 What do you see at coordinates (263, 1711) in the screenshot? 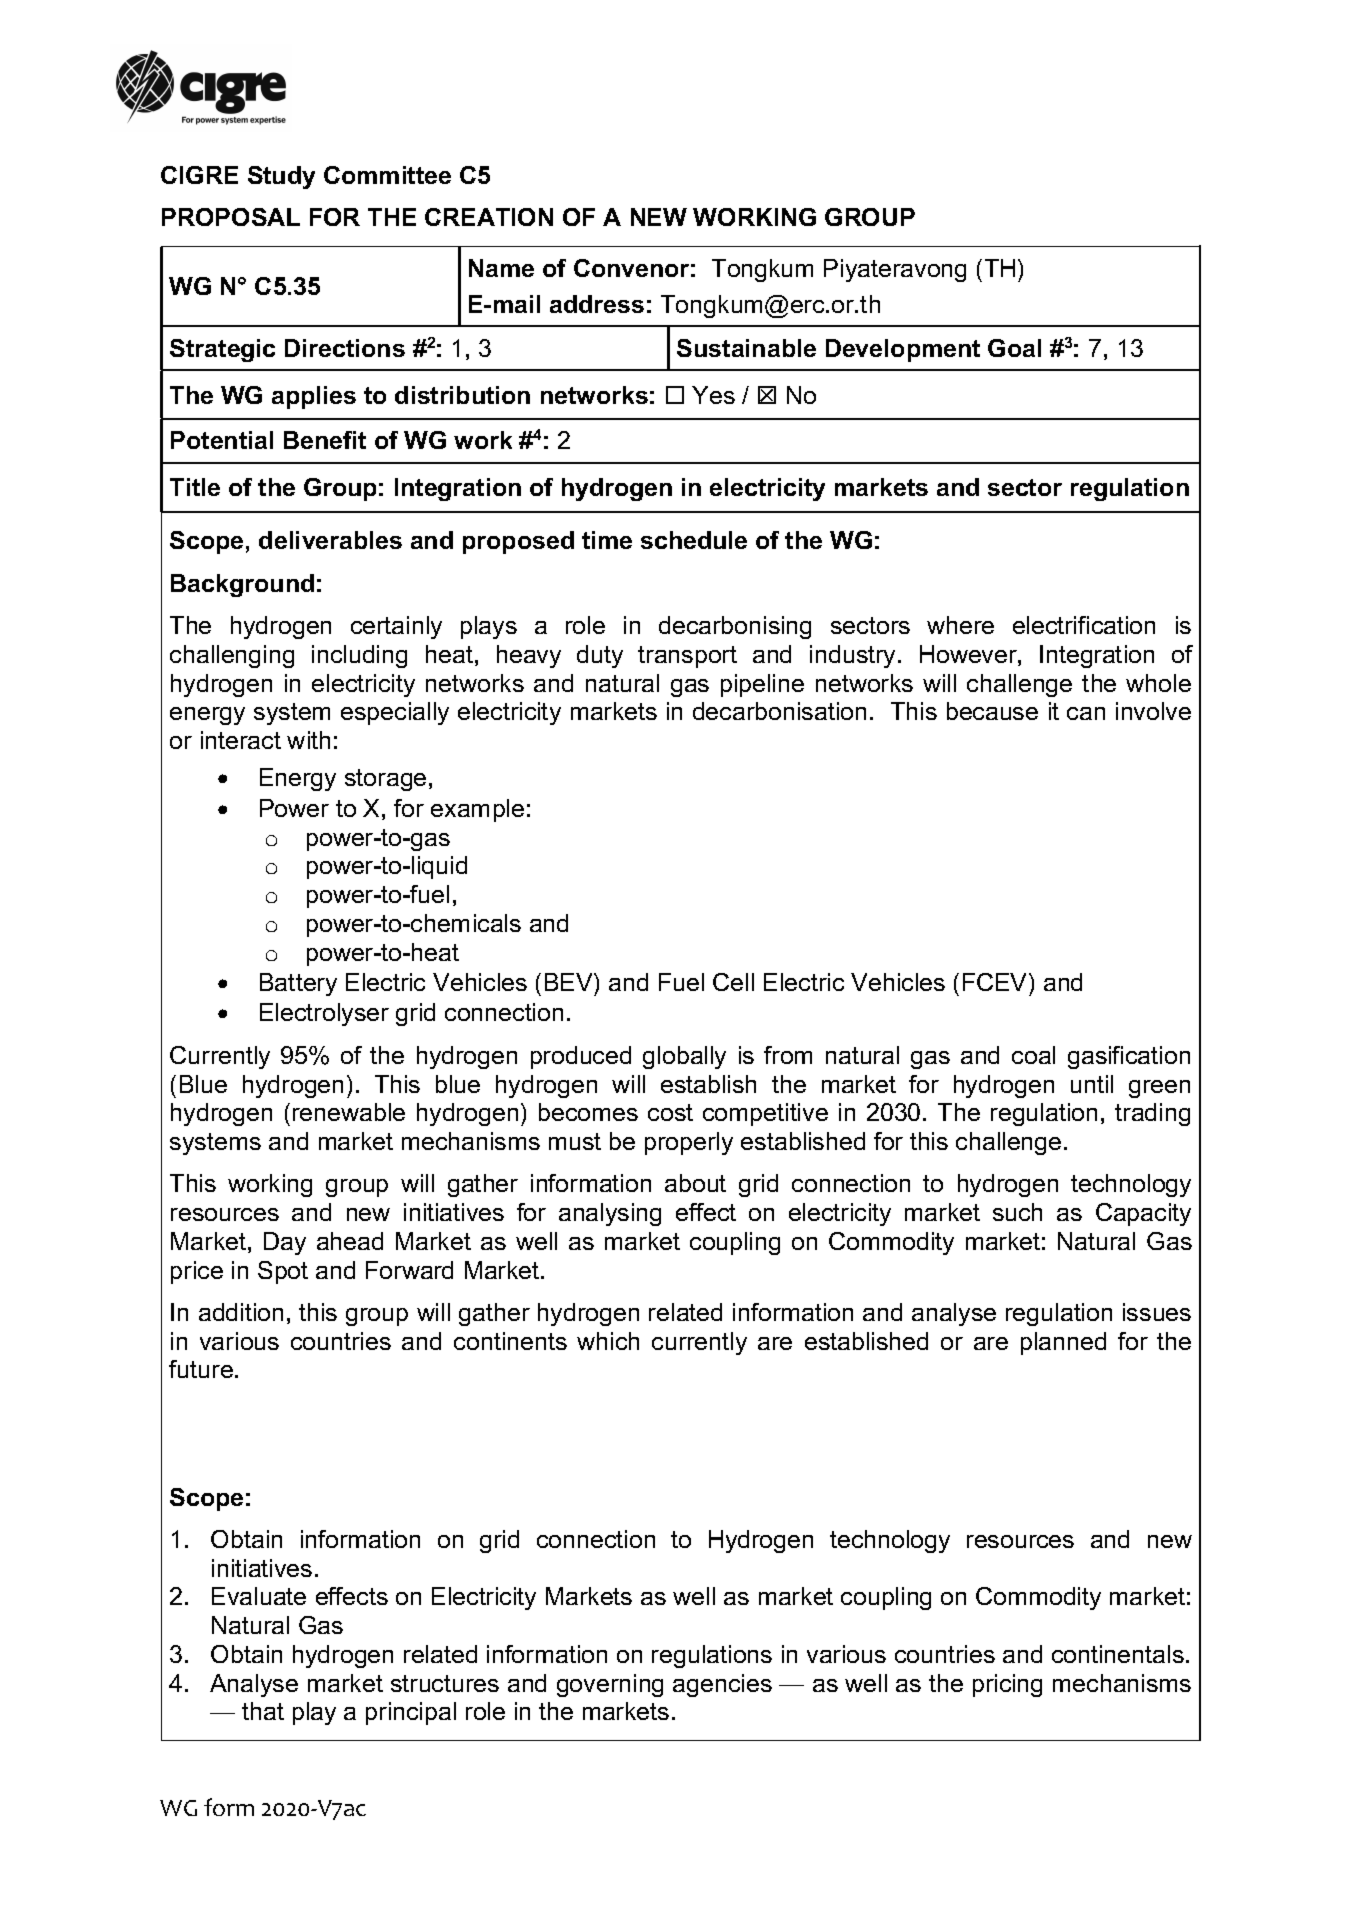
I see `that` at bounding box center [263, 1711].
